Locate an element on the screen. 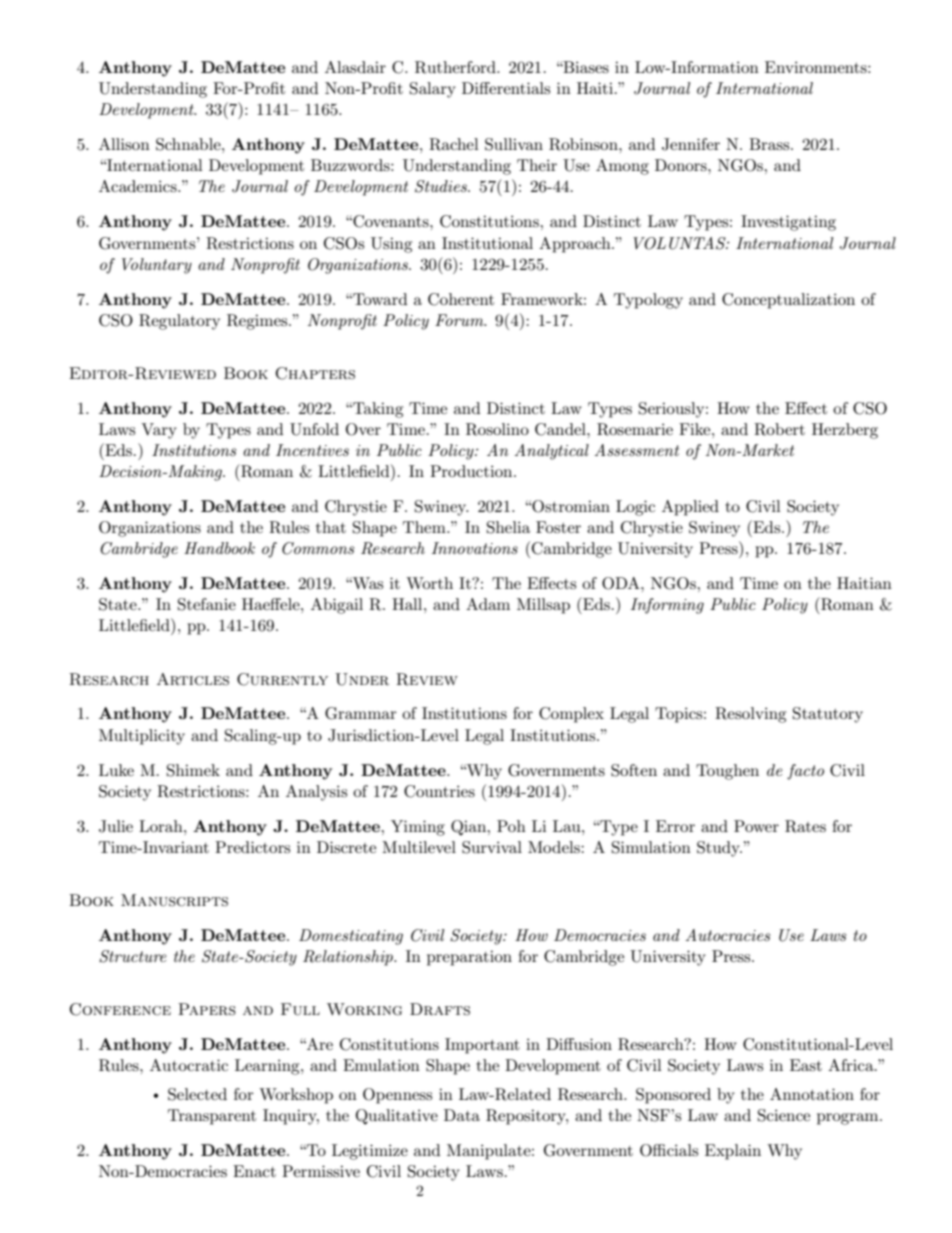 The image size is (952, 1233). Toughen is located at coordinates (727, 772).
